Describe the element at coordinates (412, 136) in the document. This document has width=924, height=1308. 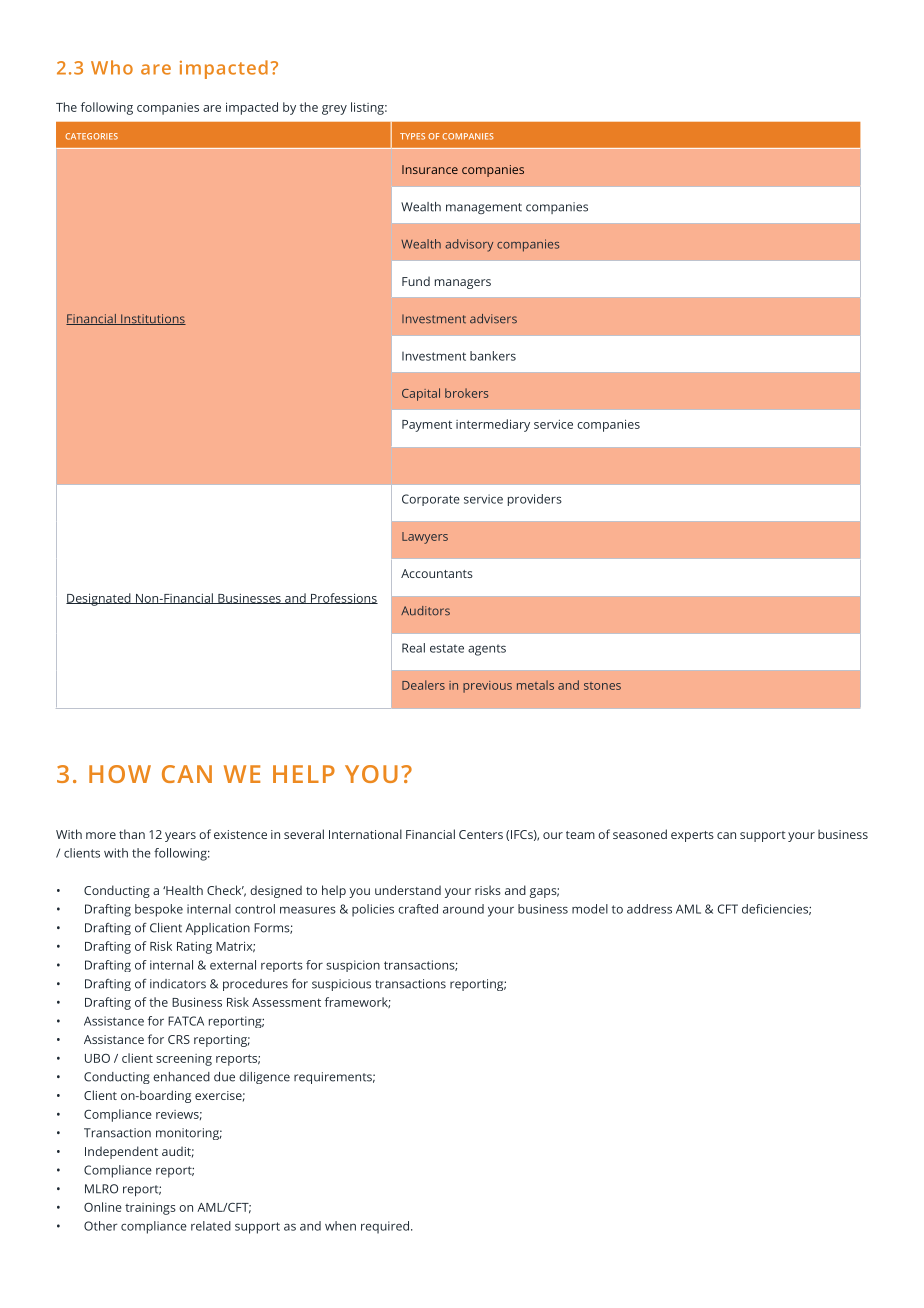
I see `TYPES` at that location.
